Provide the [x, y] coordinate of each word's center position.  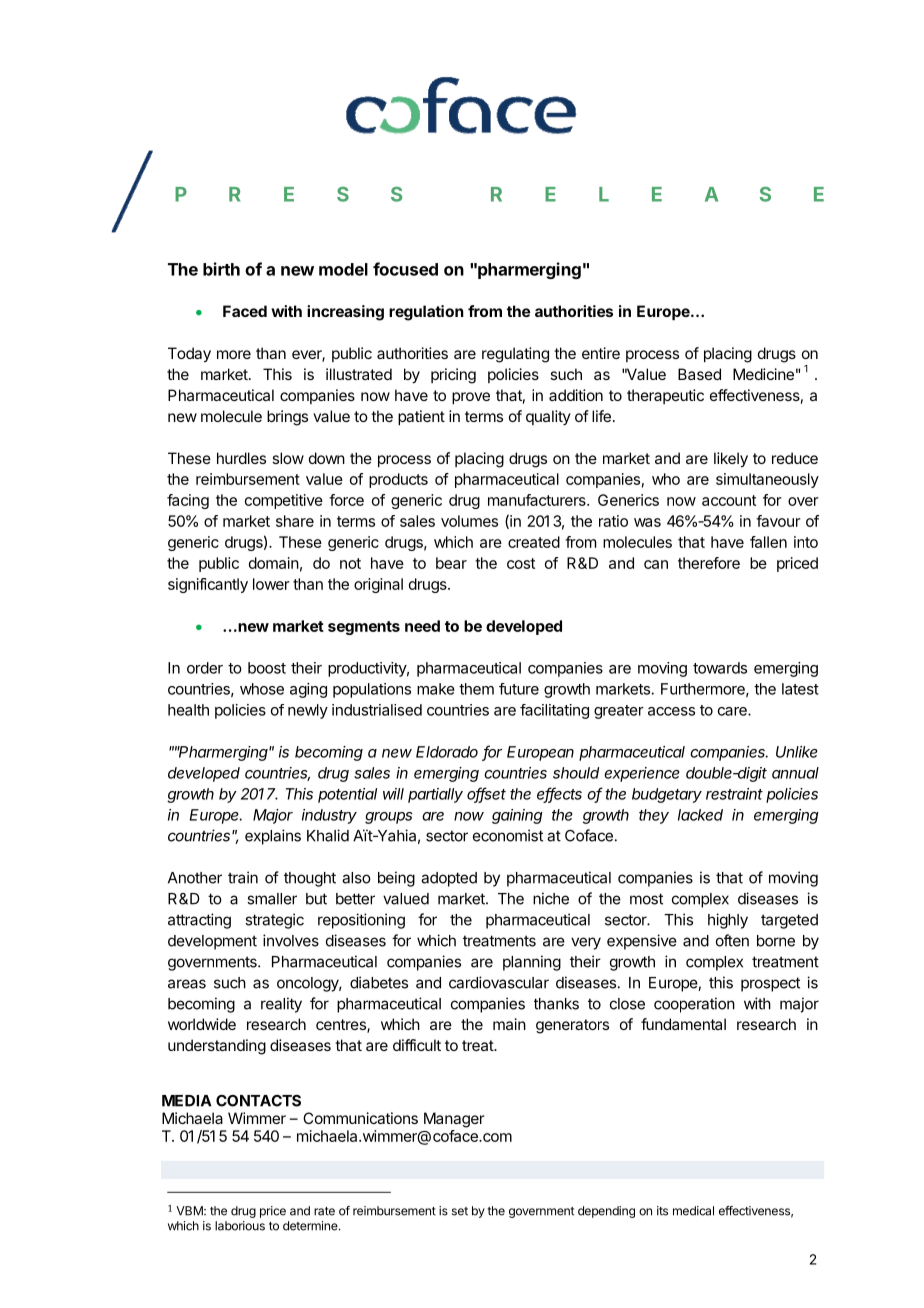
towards [720, 668]
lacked [700, 815]
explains [273, 837]
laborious [240, 1226]
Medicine [763, 374]
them [476, 689]
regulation [426, 313]
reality [281, 1005]
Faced [245, 311]
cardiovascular [499, 982]
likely [731, 460]
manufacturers [538, 500]
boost [267, 668]
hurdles [241, 458]
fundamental [683, 1024]
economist [508, 835]
